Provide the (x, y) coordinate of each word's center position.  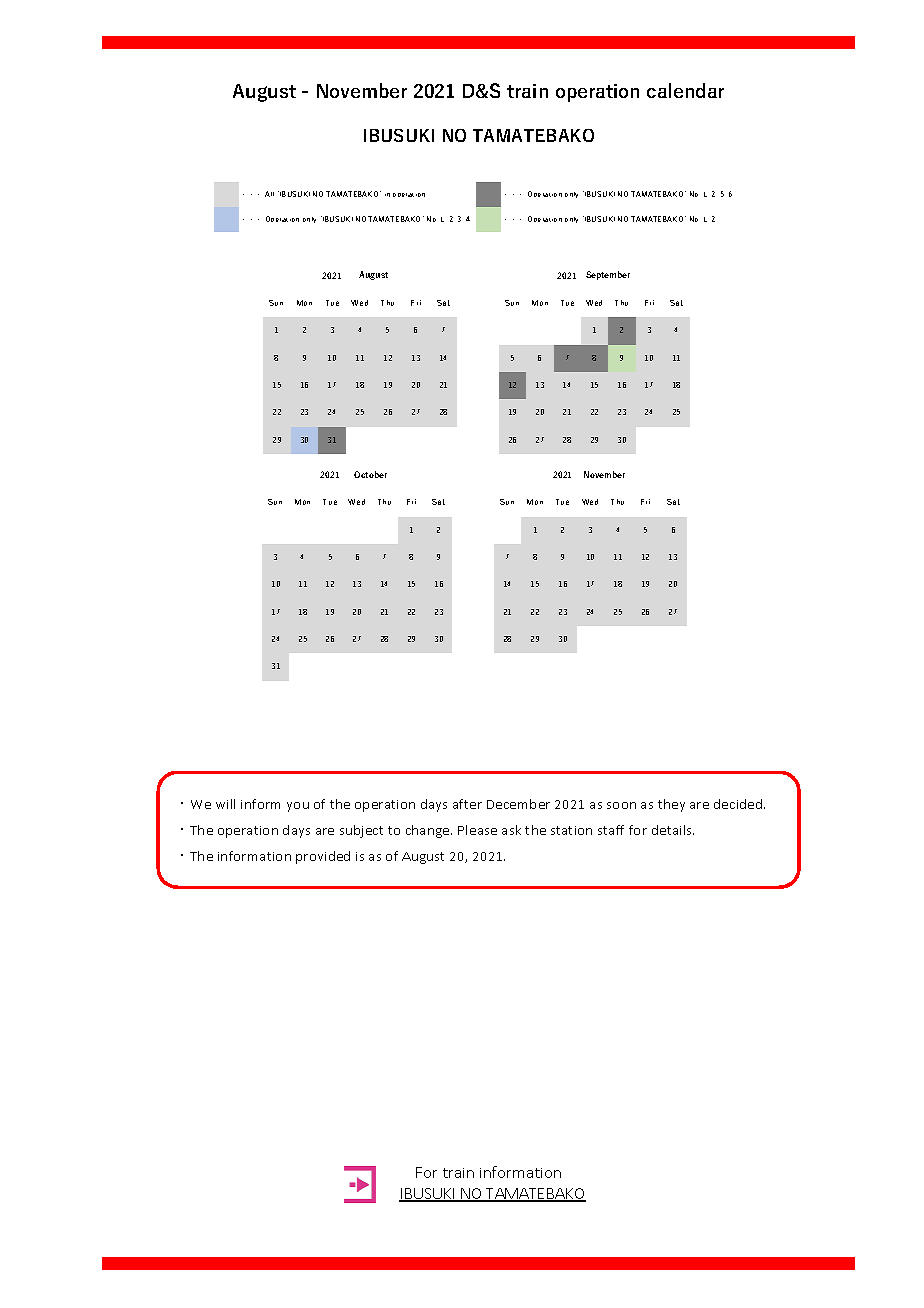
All (269, 194)
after (467, 804)
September (608, 275)
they (671, 805)
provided (323, 857)
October (370, 474)
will (225, 804)
